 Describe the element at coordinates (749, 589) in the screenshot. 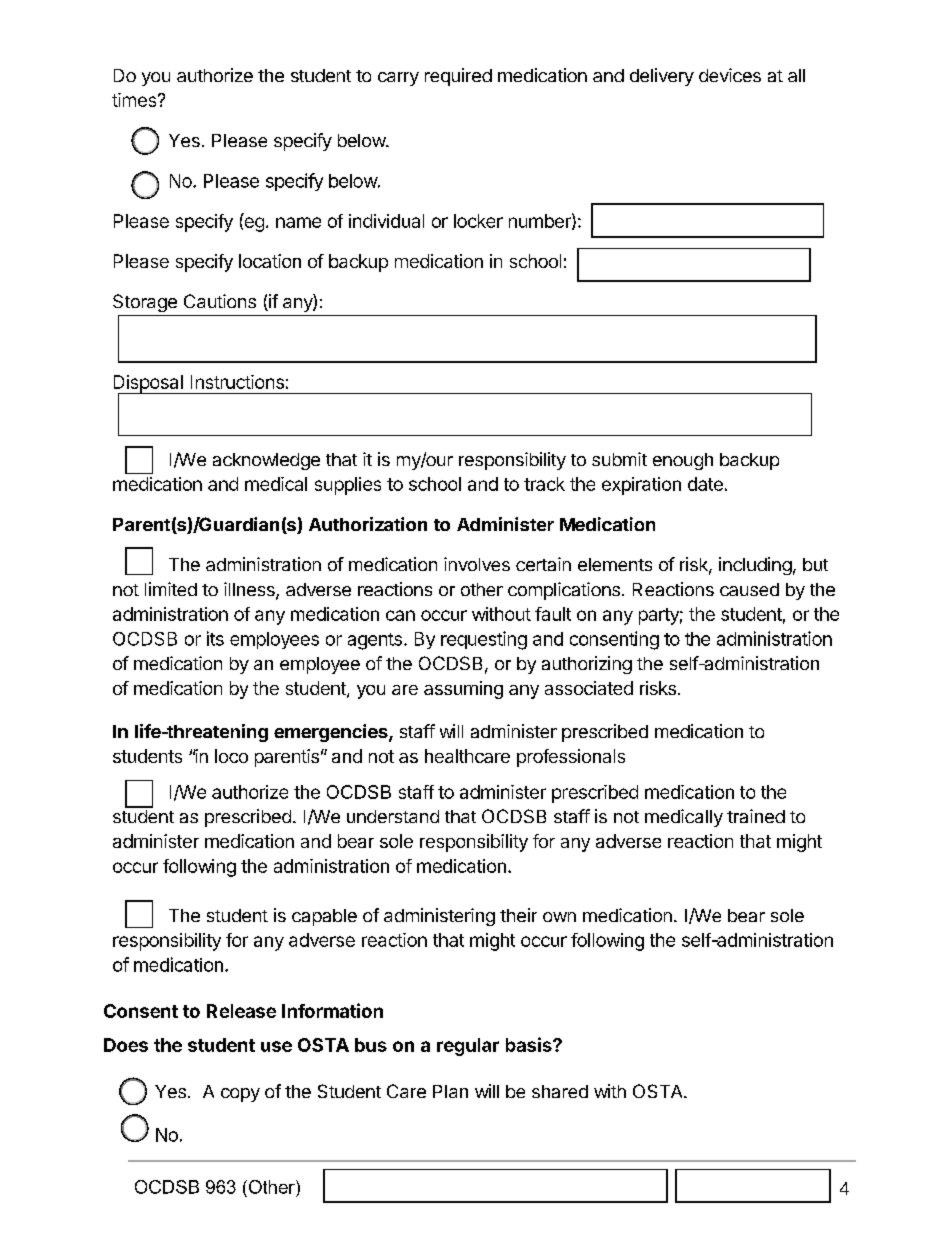

I see `caused` at that location.
